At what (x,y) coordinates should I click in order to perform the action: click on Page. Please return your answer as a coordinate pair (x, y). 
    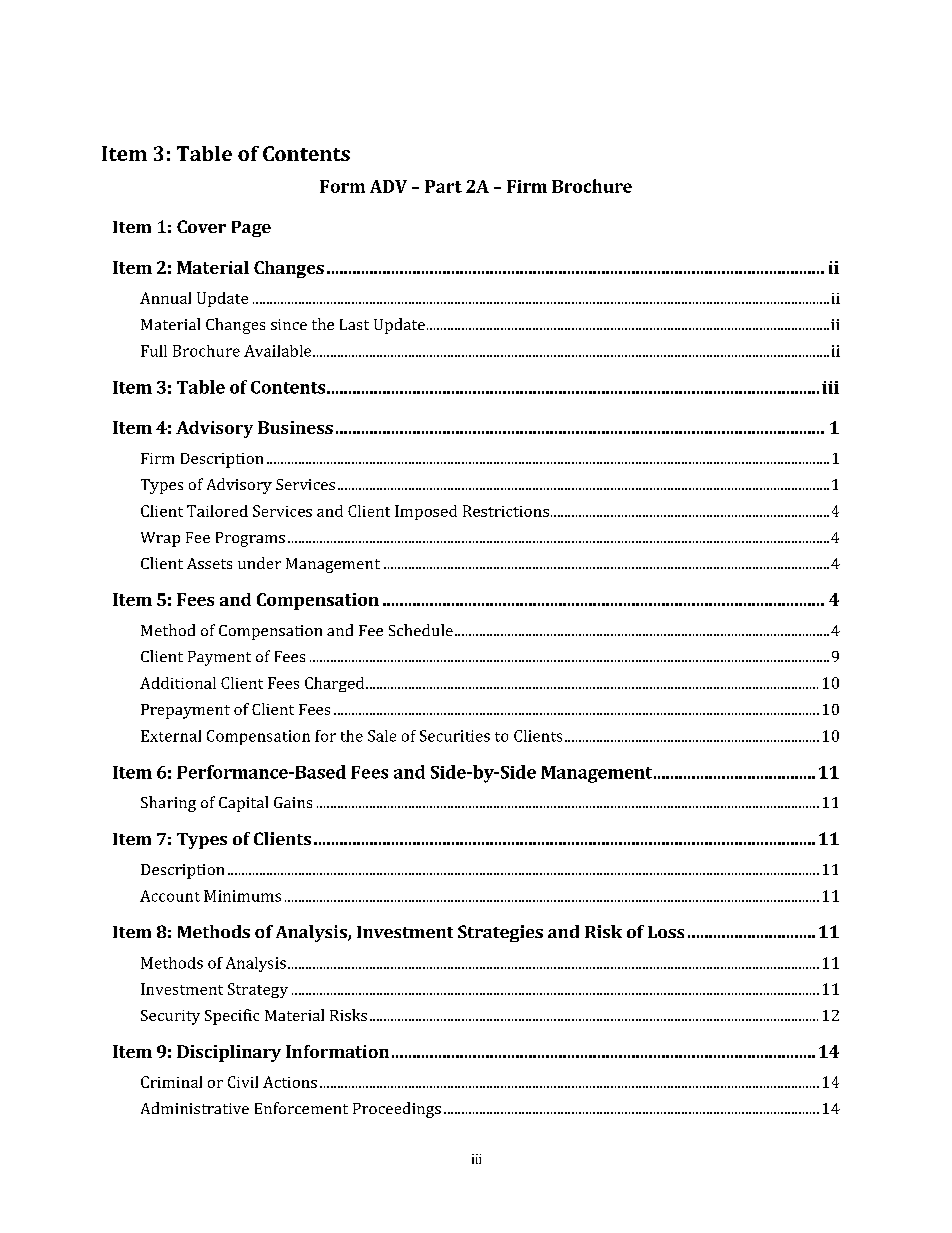
    Looking at the image, I should click on (251, 229).
